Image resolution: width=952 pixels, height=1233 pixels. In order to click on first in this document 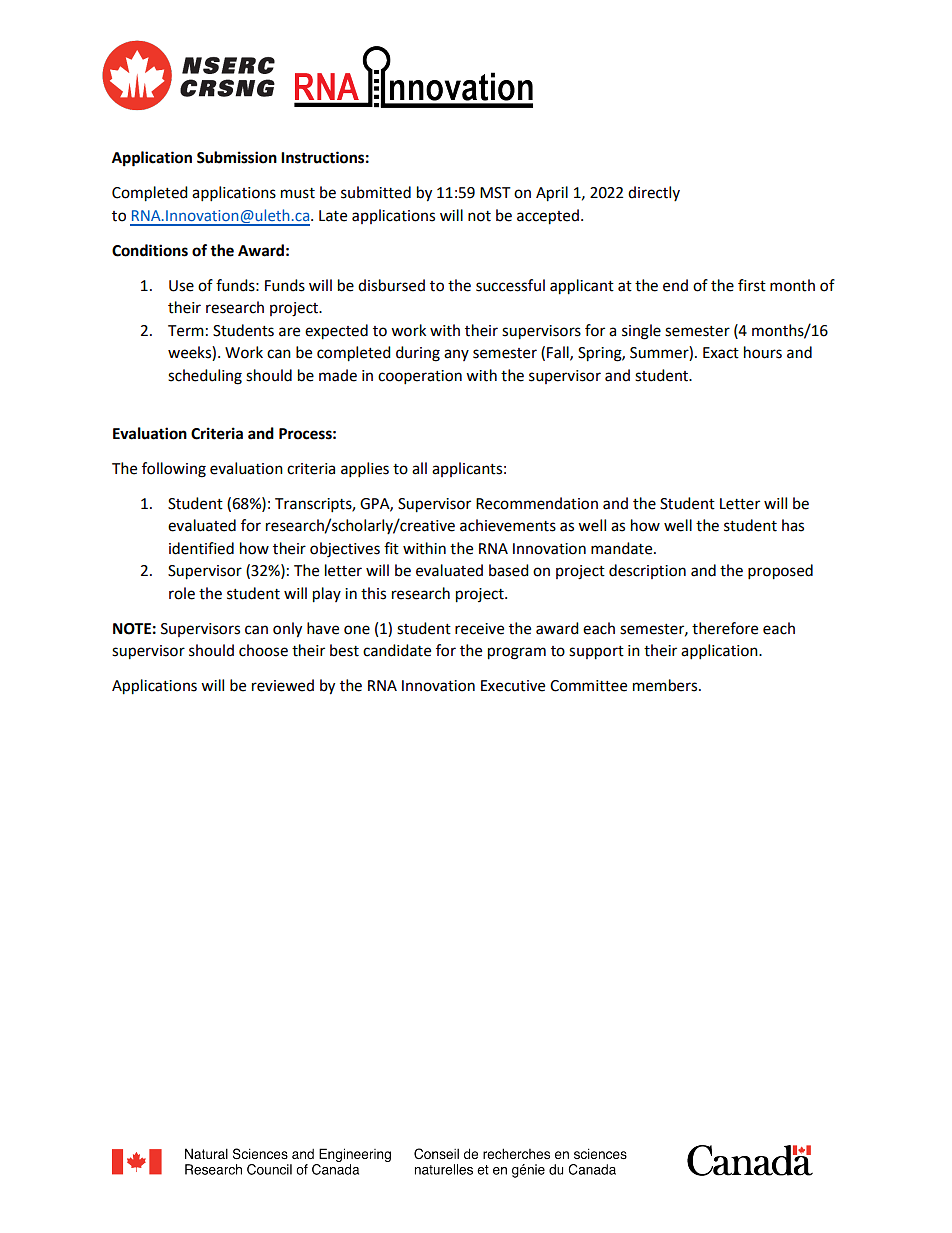, I will do `click(752, 285)`.
